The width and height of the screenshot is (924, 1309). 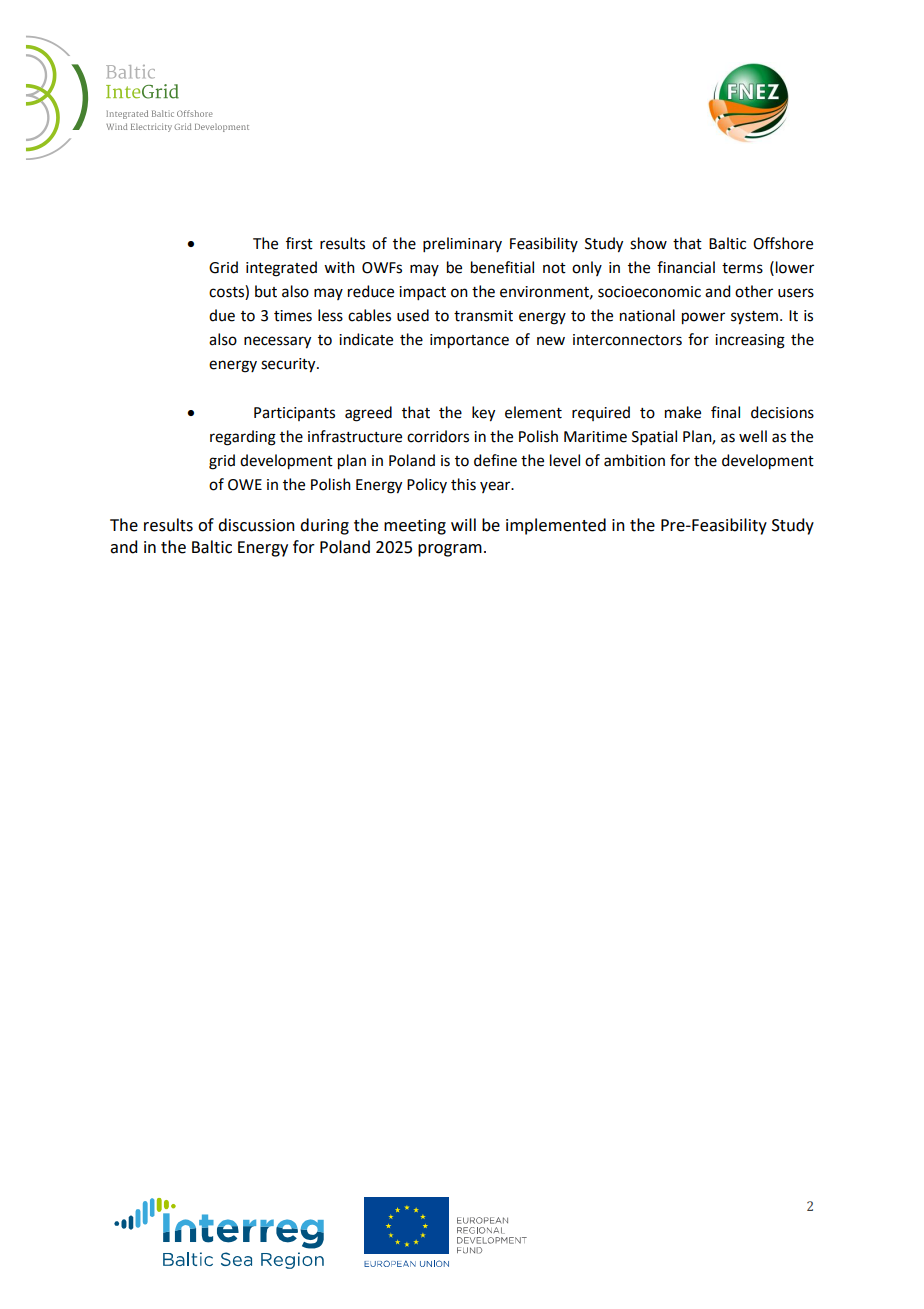 I want to click on first, so click(x=299, y=243).
